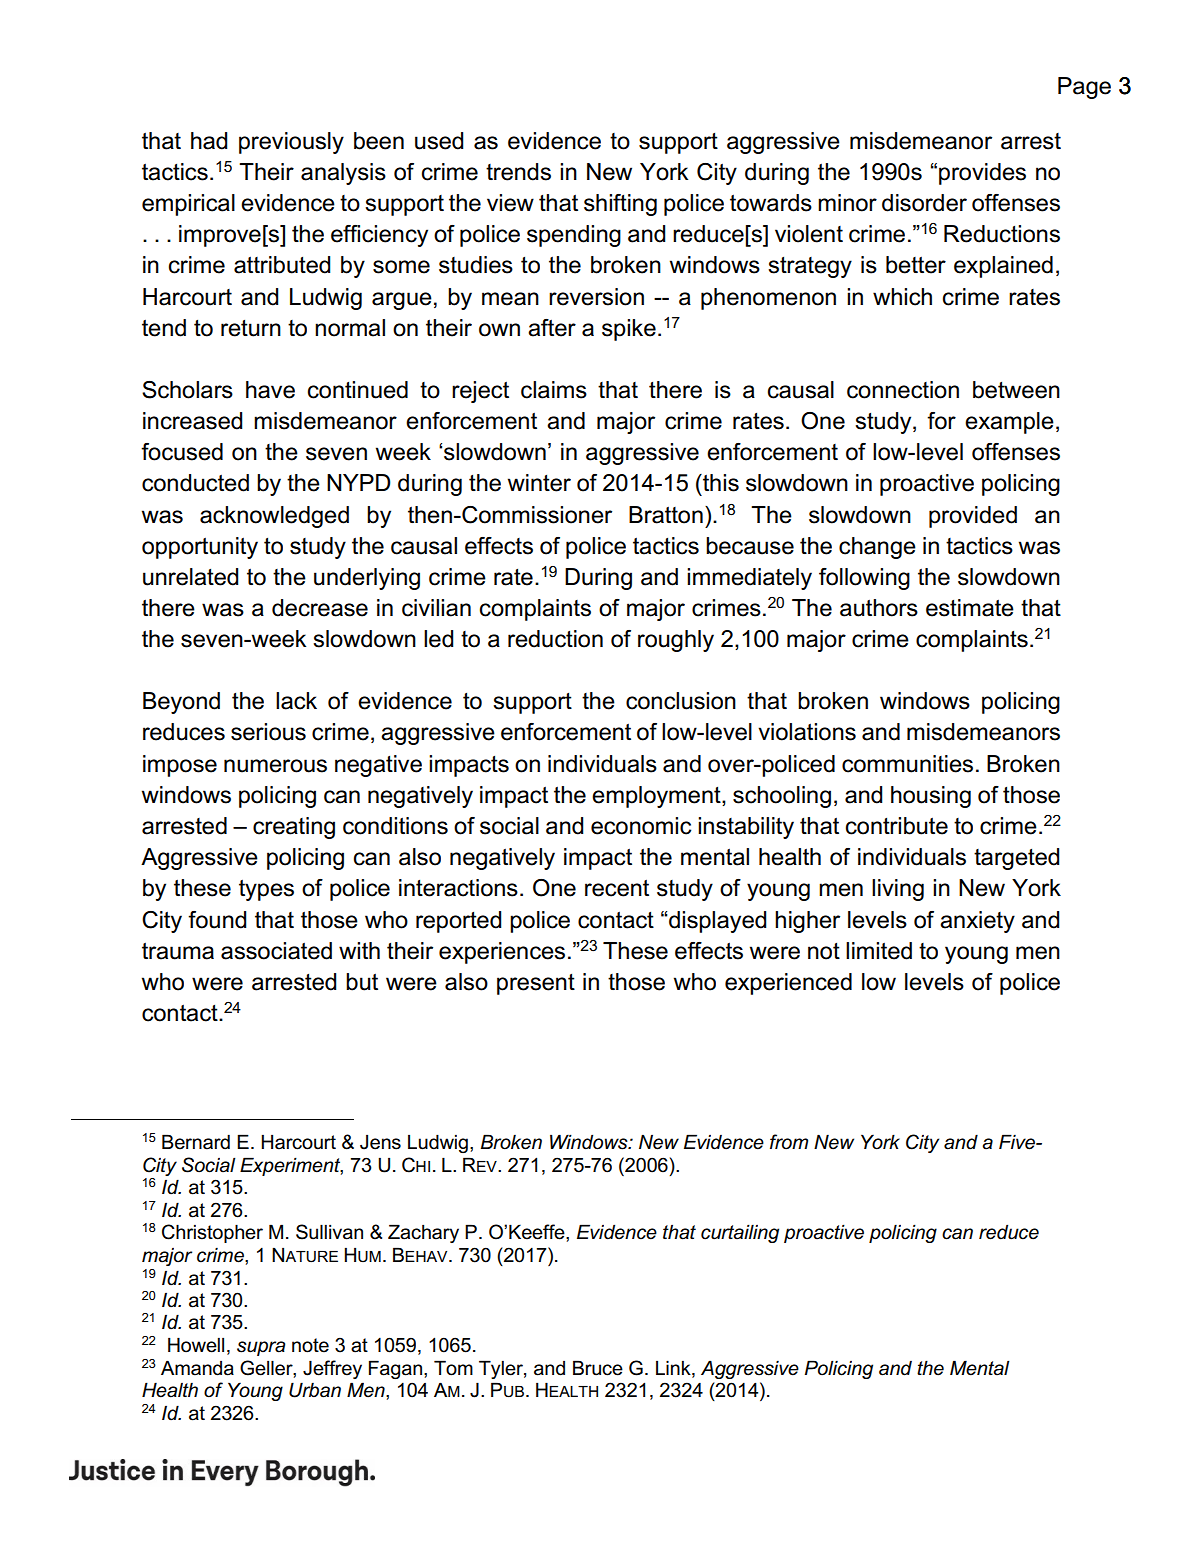 This document has width=1202, height=1555. What do you see at coordinates (268, 732) in the document?
I see `serious` at bounding box center [268, 732].
